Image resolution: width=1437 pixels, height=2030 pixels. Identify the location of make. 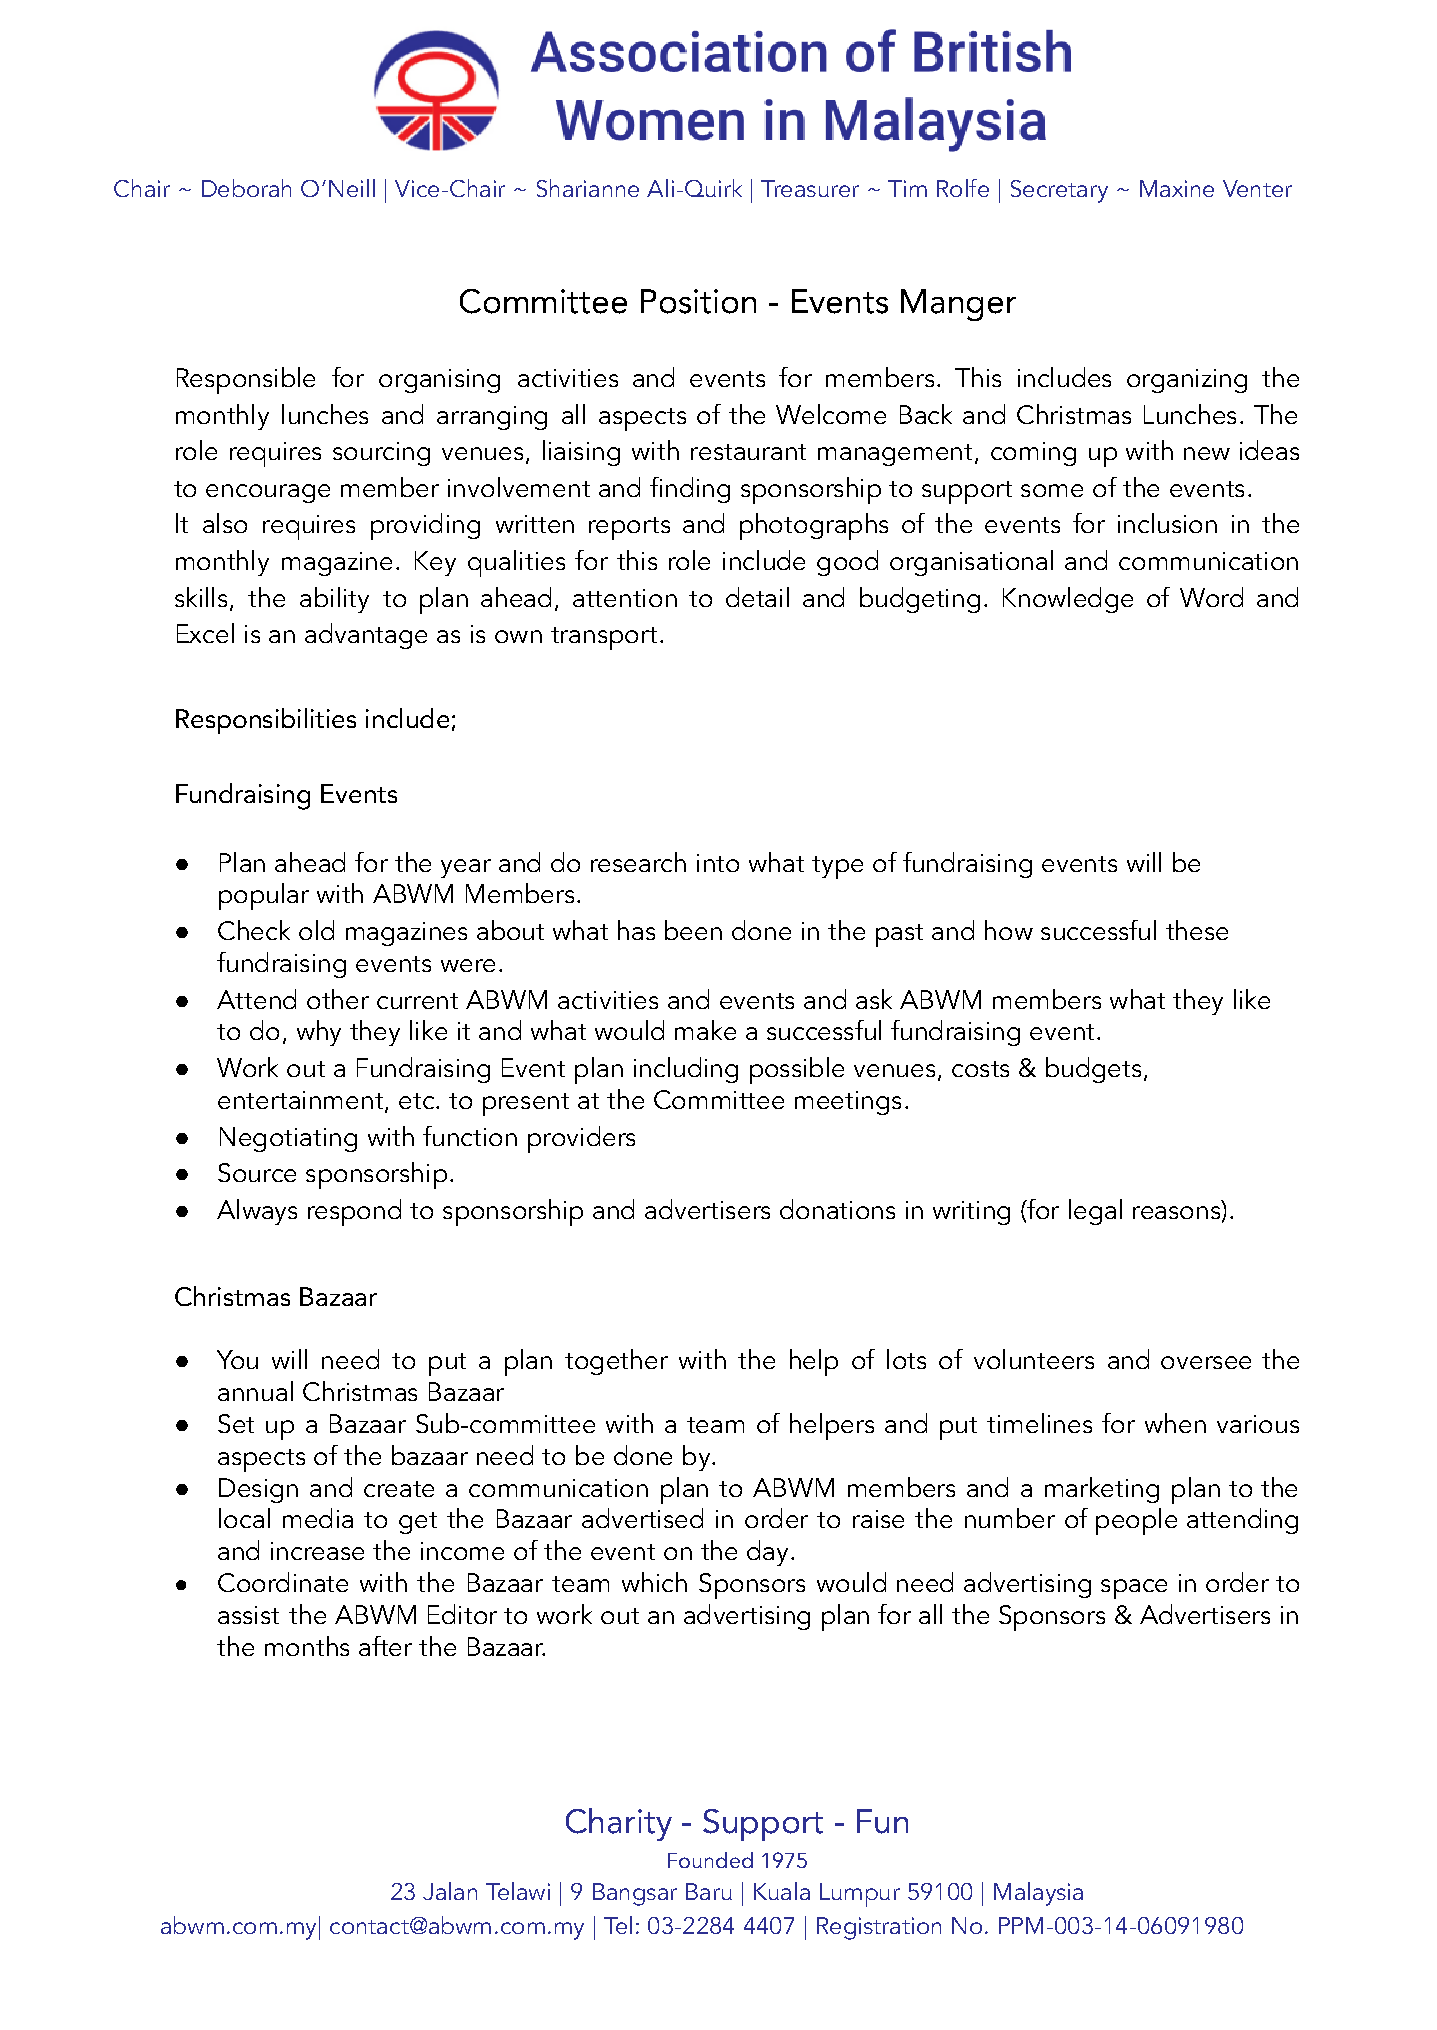
(705, 1030).
